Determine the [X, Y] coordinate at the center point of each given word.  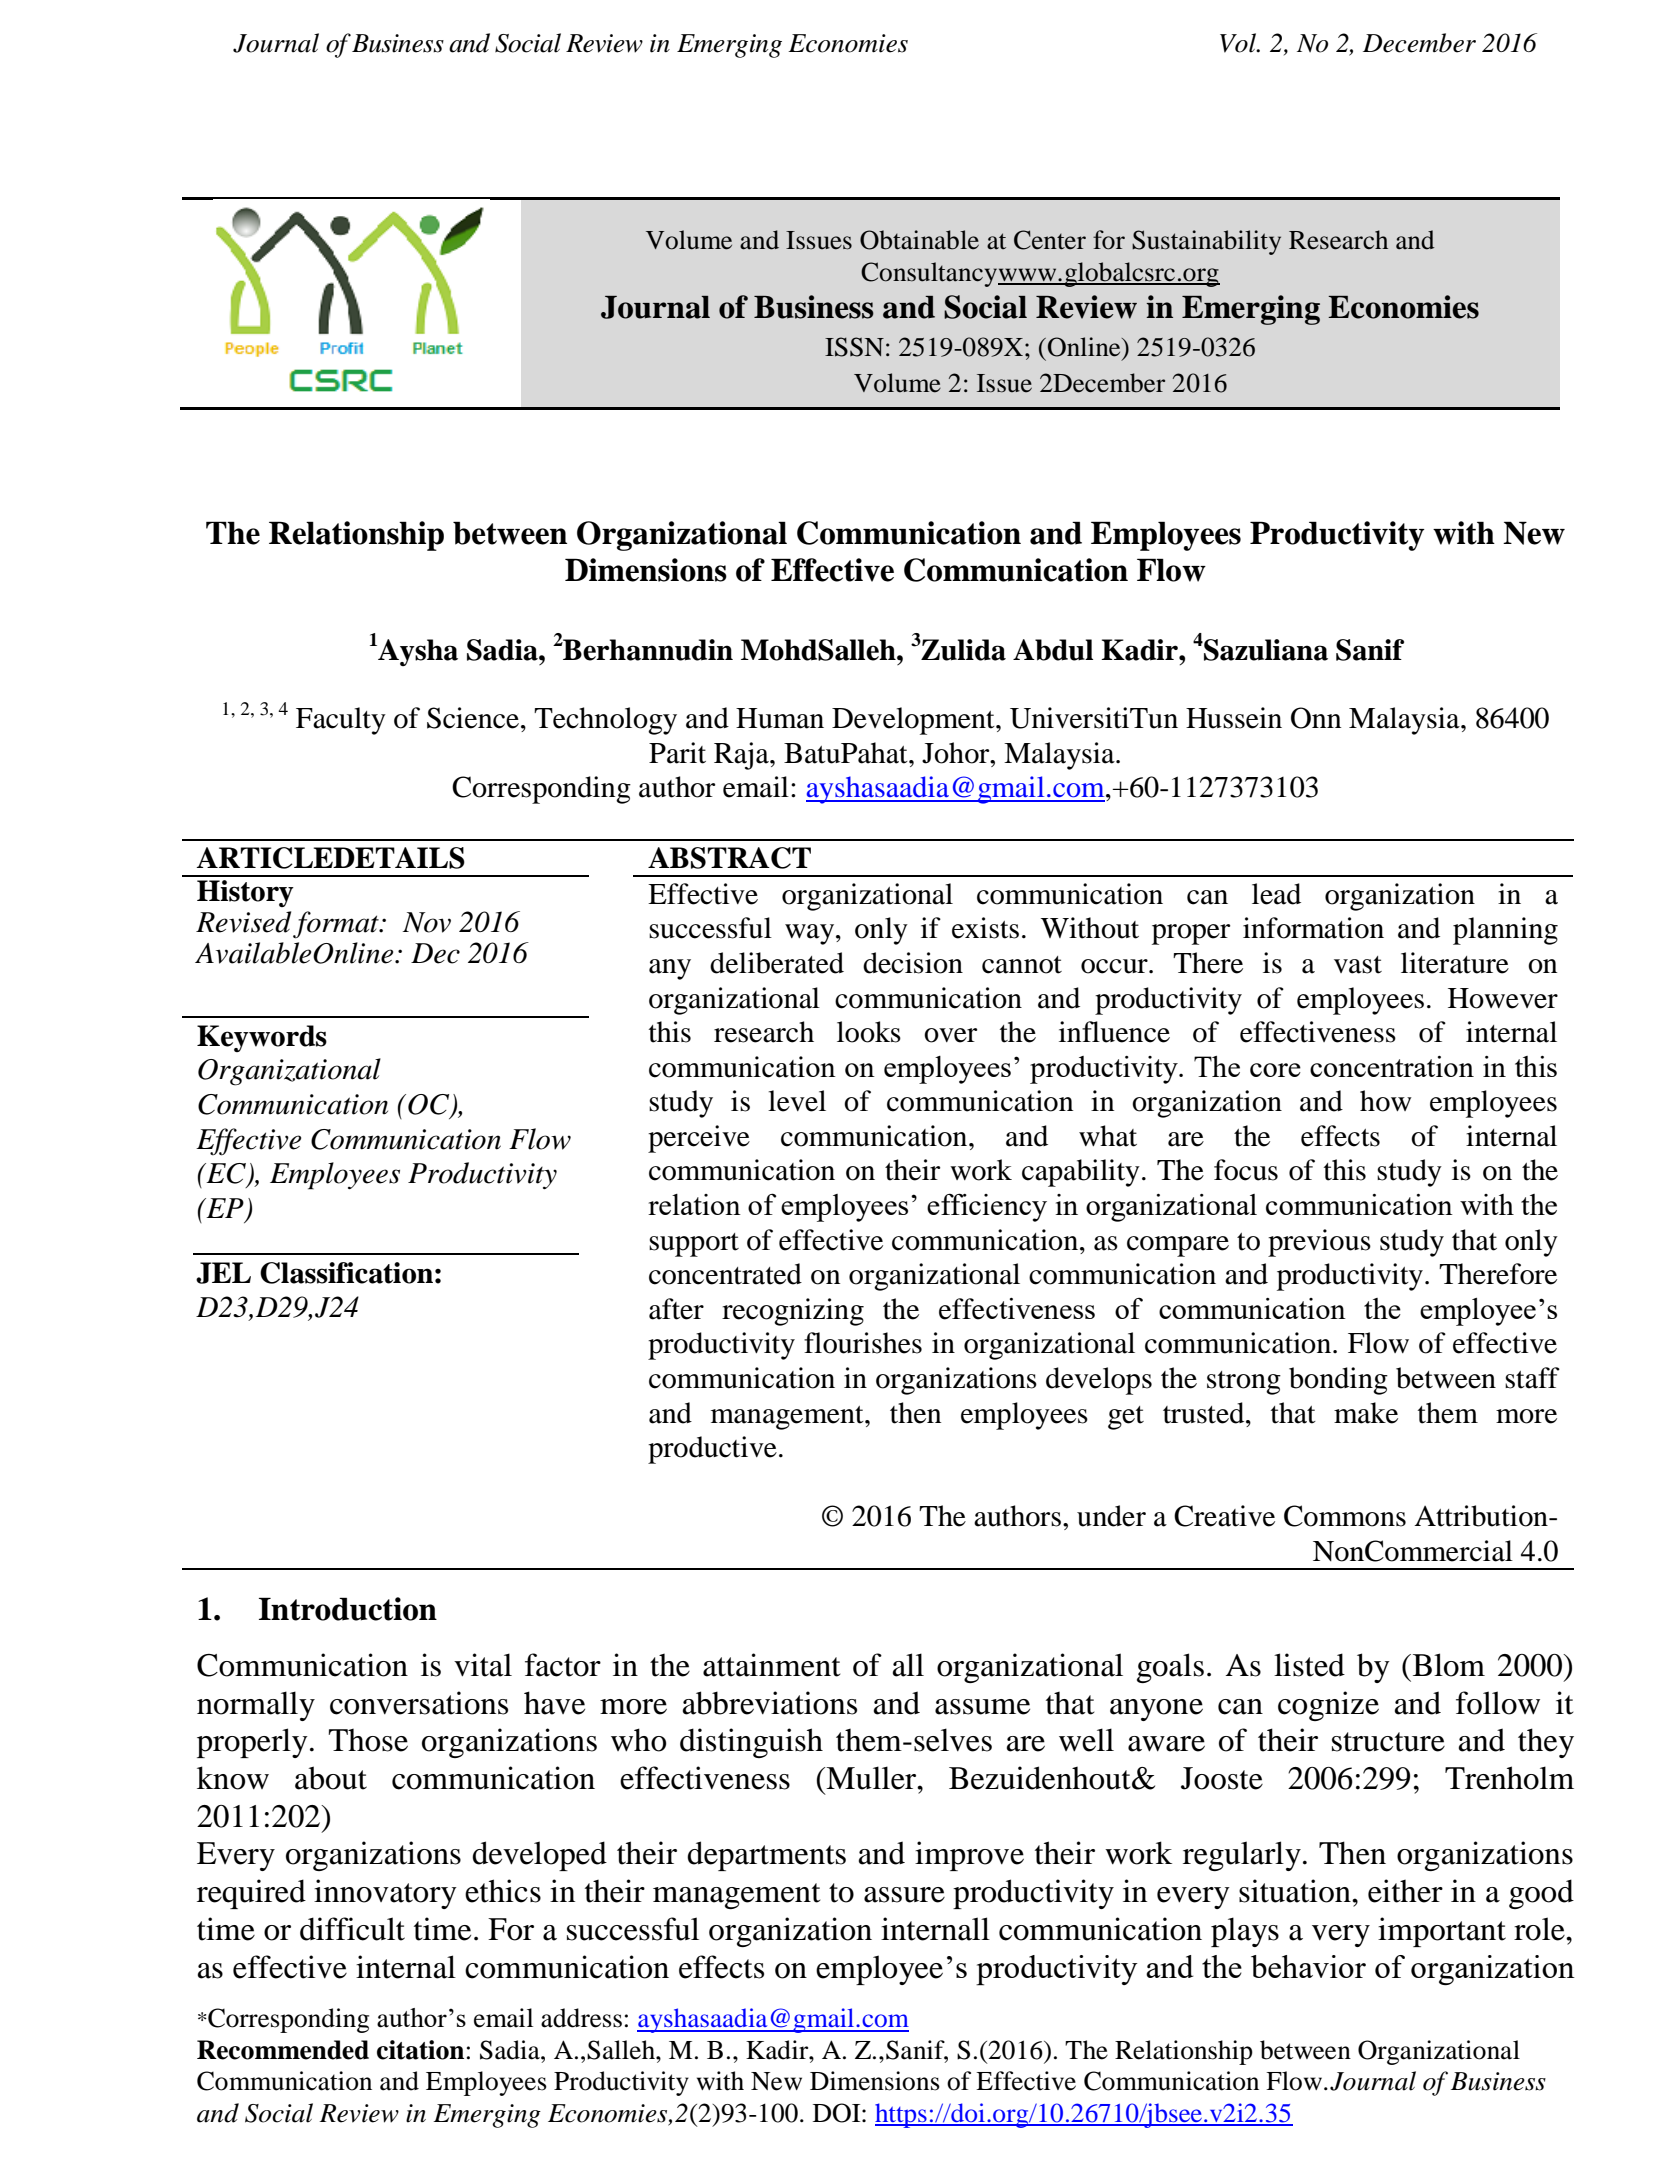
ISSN [854, 347]
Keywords [262, 1038]
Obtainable [919, 240]
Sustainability [1206, 242]
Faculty [341, 721]
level [797, 1101]
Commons [1345, 1516]
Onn [1316, 718]
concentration [1392, 1066]
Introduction [348, 1609]
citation [420, 2050]
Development [914, 721]
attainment [771, 1665]
